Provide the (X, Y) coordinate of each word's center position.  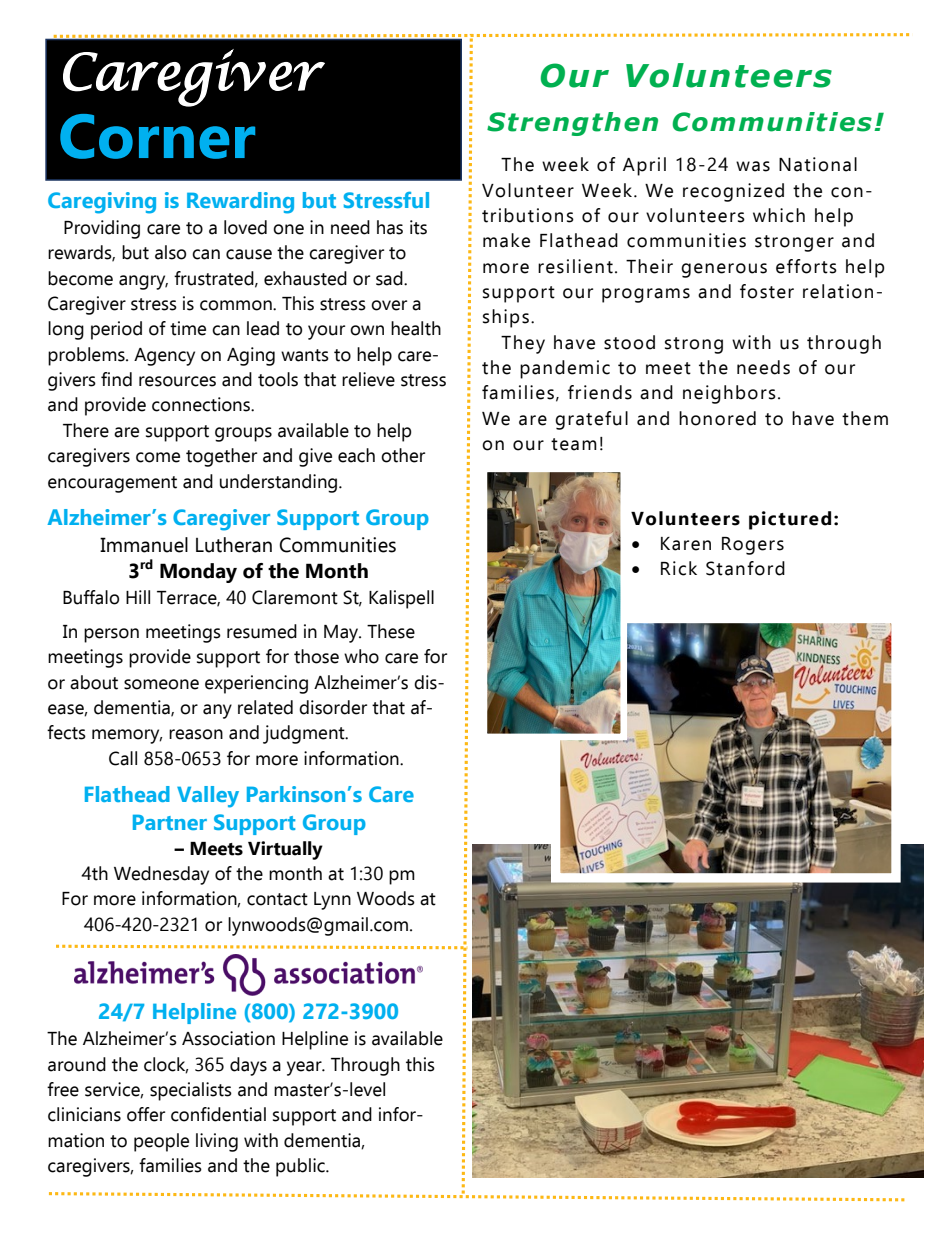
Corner (157, 136)
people (161, 1142)
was (753, 166)
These (391, 631)
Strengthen (572, 124)
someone (161, 684)
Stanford (745, 568)
